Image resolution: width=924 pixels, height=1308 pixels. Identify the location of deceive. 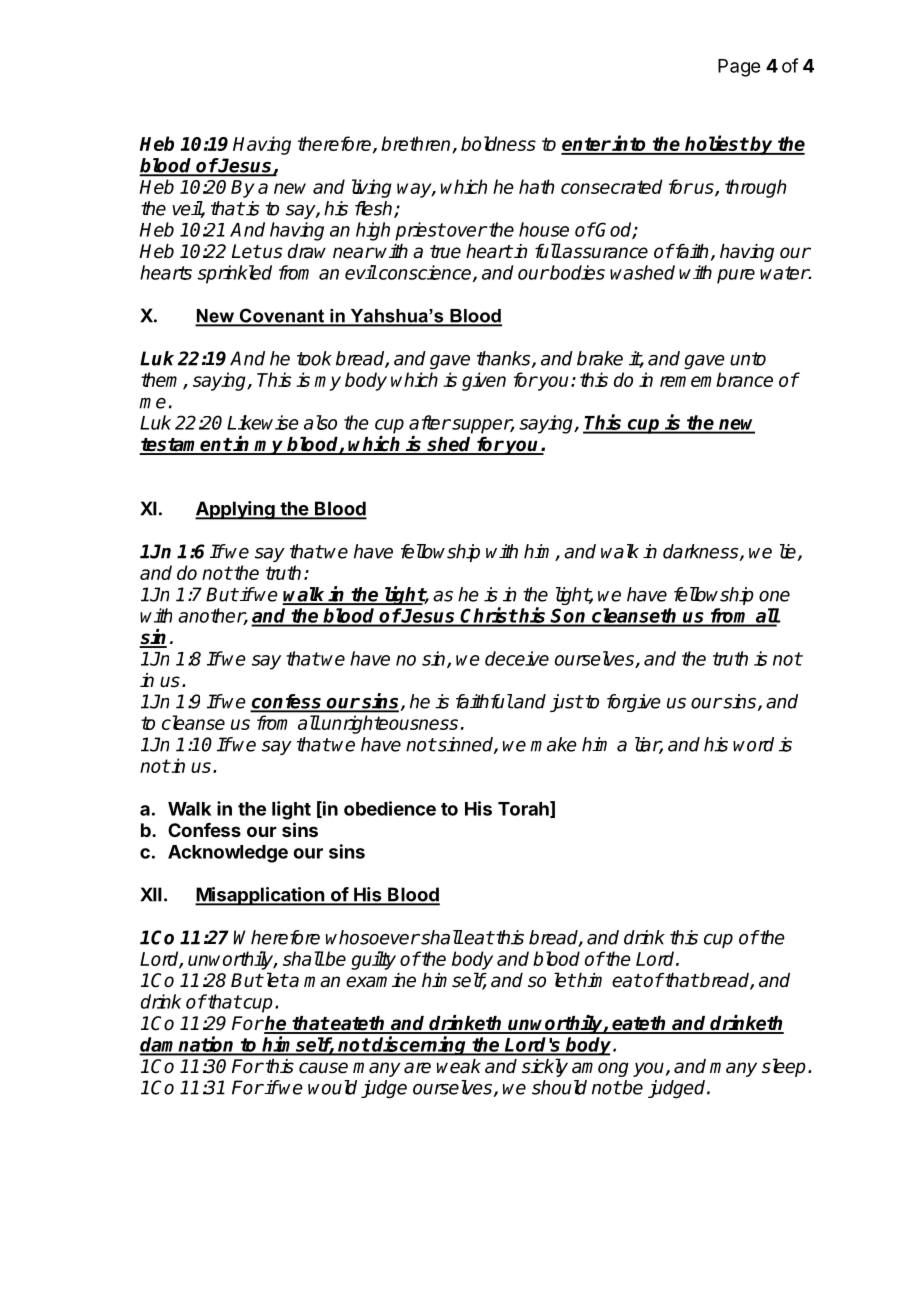
(517, 658).
